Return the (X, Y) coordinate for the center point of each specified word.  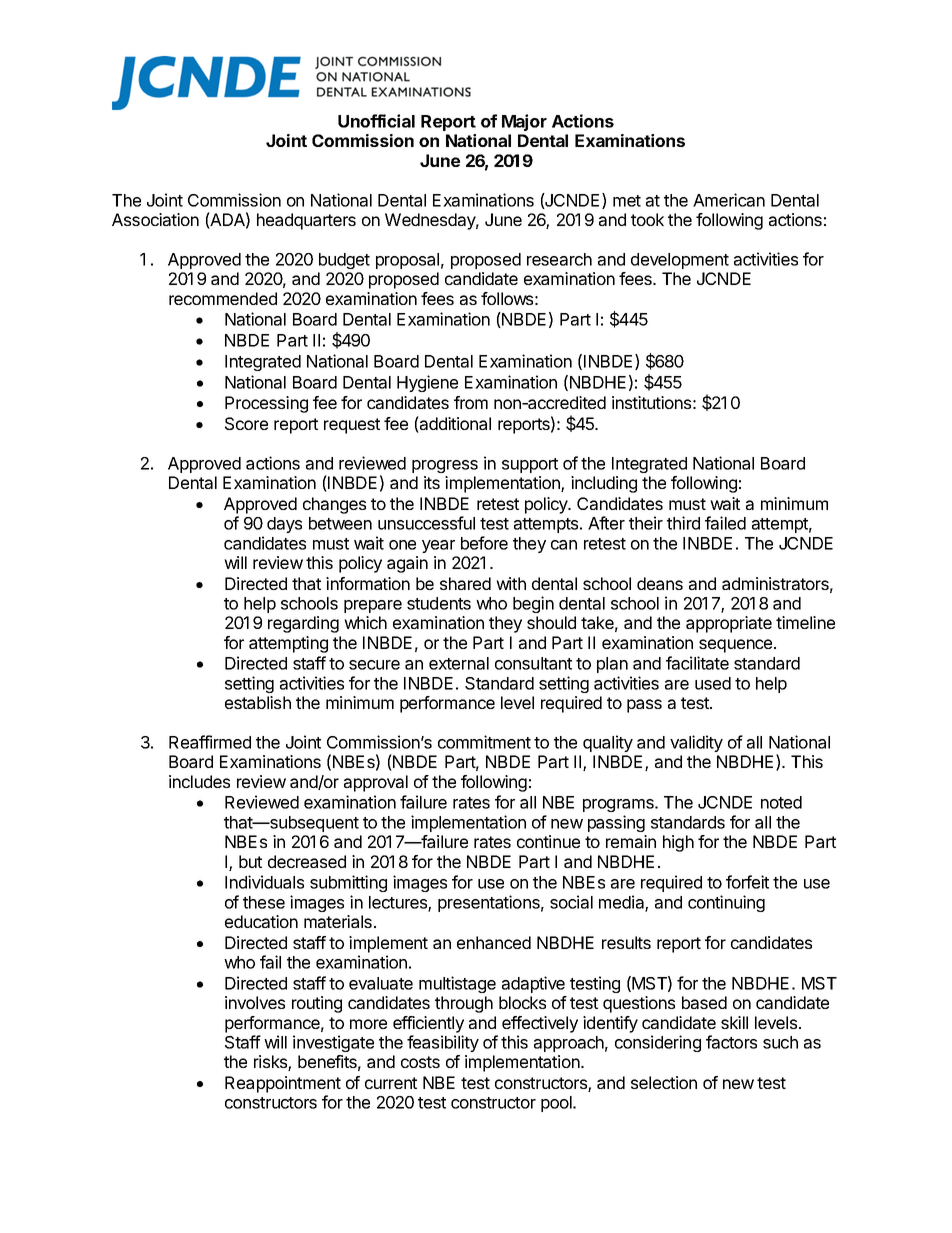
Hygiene (427, 383)
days (284, 525)
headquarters (306, 221)
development (680, 261)
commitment (484, 742)
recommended (223, 298)
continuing (726, 903)
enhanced (494, 942)
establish (258, 702)
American (729, 200)
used (713, 683)
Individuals (264, 882)
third (683, 523)
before (484, 543)
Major (524, 122)
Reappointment (283, 1084)
